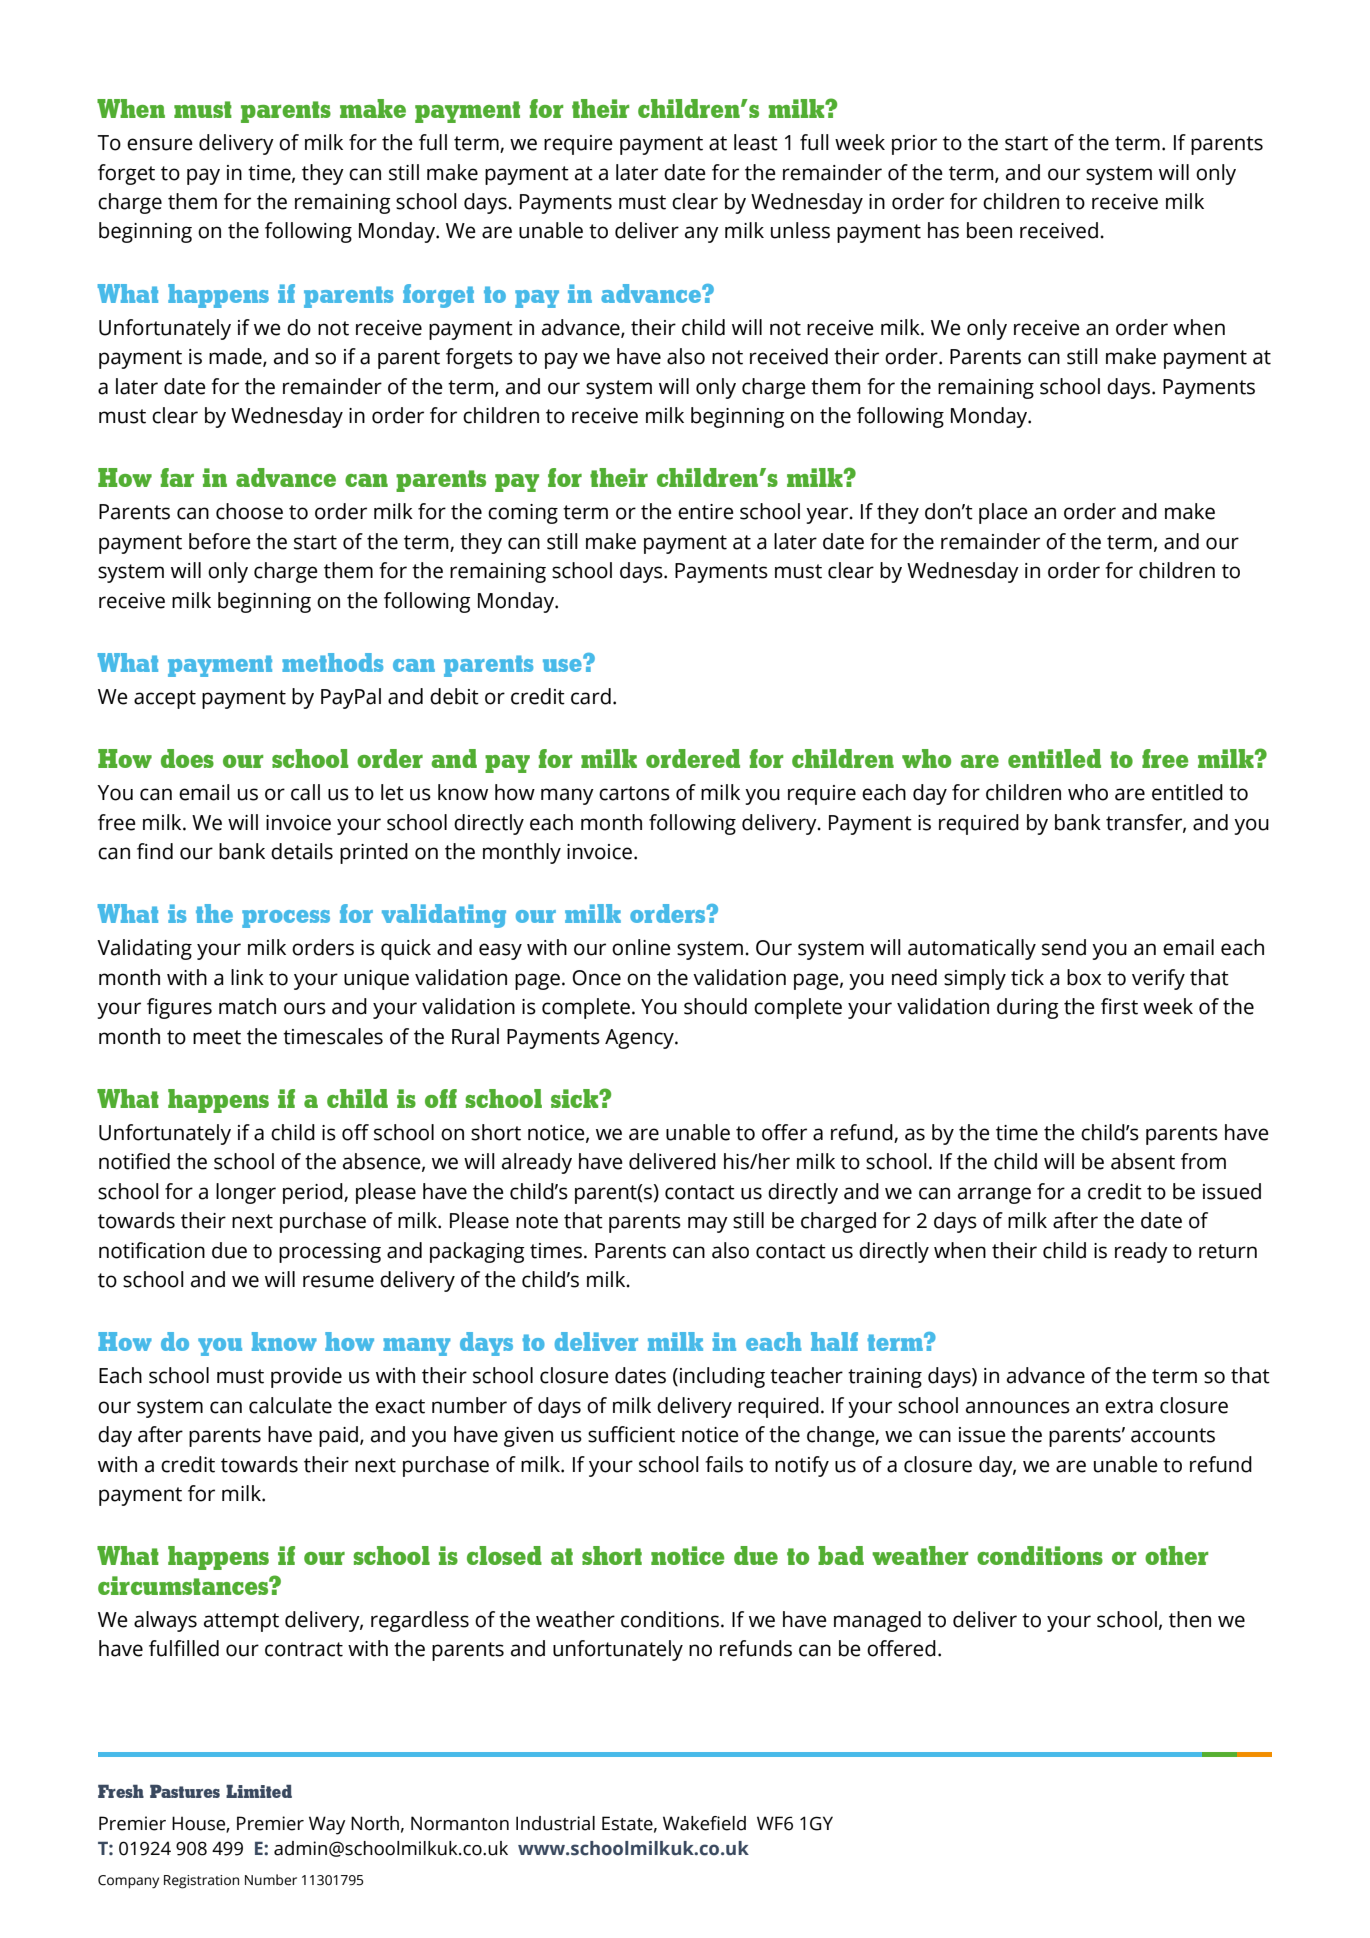 The height and width of the document is (1938, 1370). Describe the element at coordinates (704, 1823) in the document. I see `Wakefield` at that location.
